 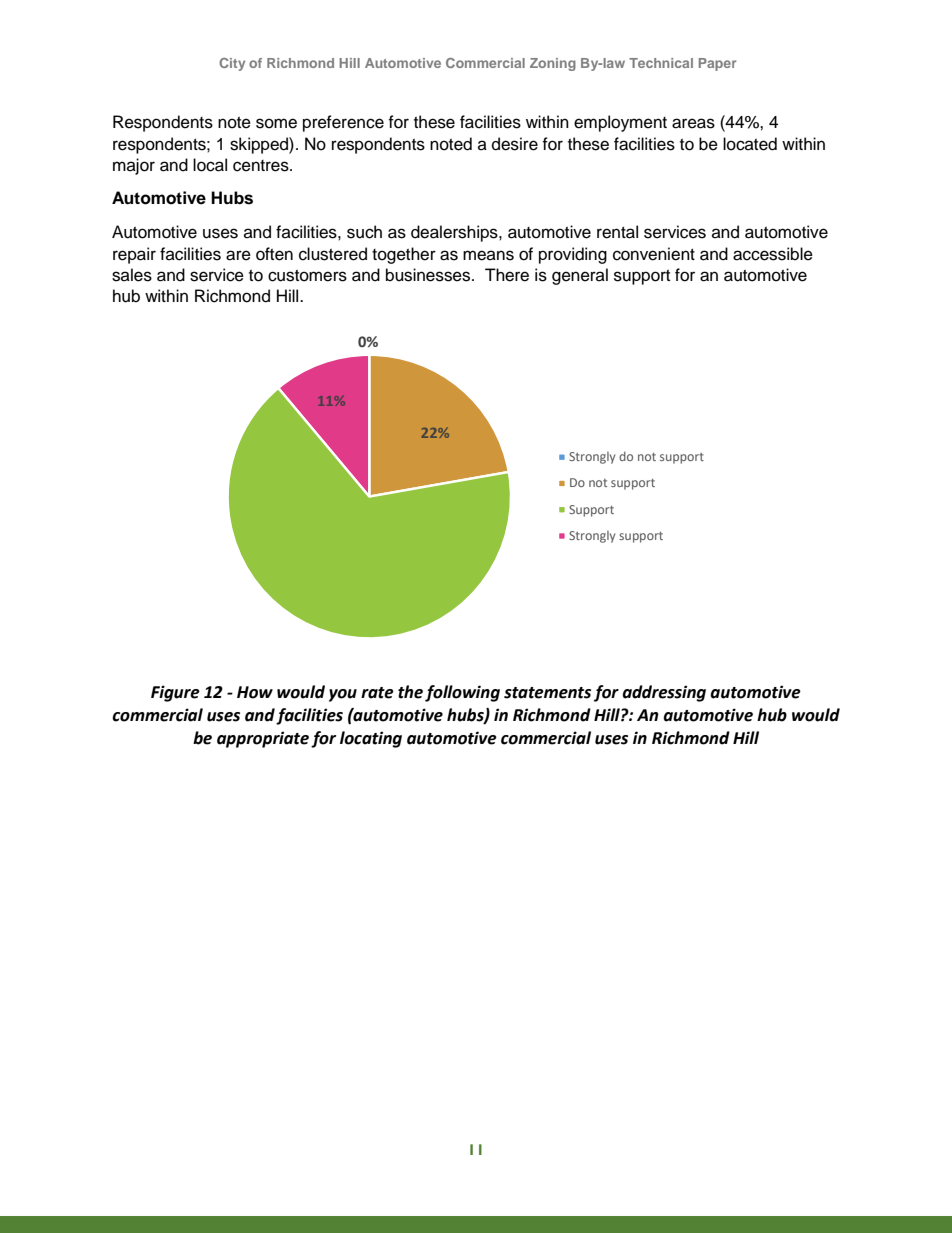 I want to click on businesses, so click(x=429, y=275).
